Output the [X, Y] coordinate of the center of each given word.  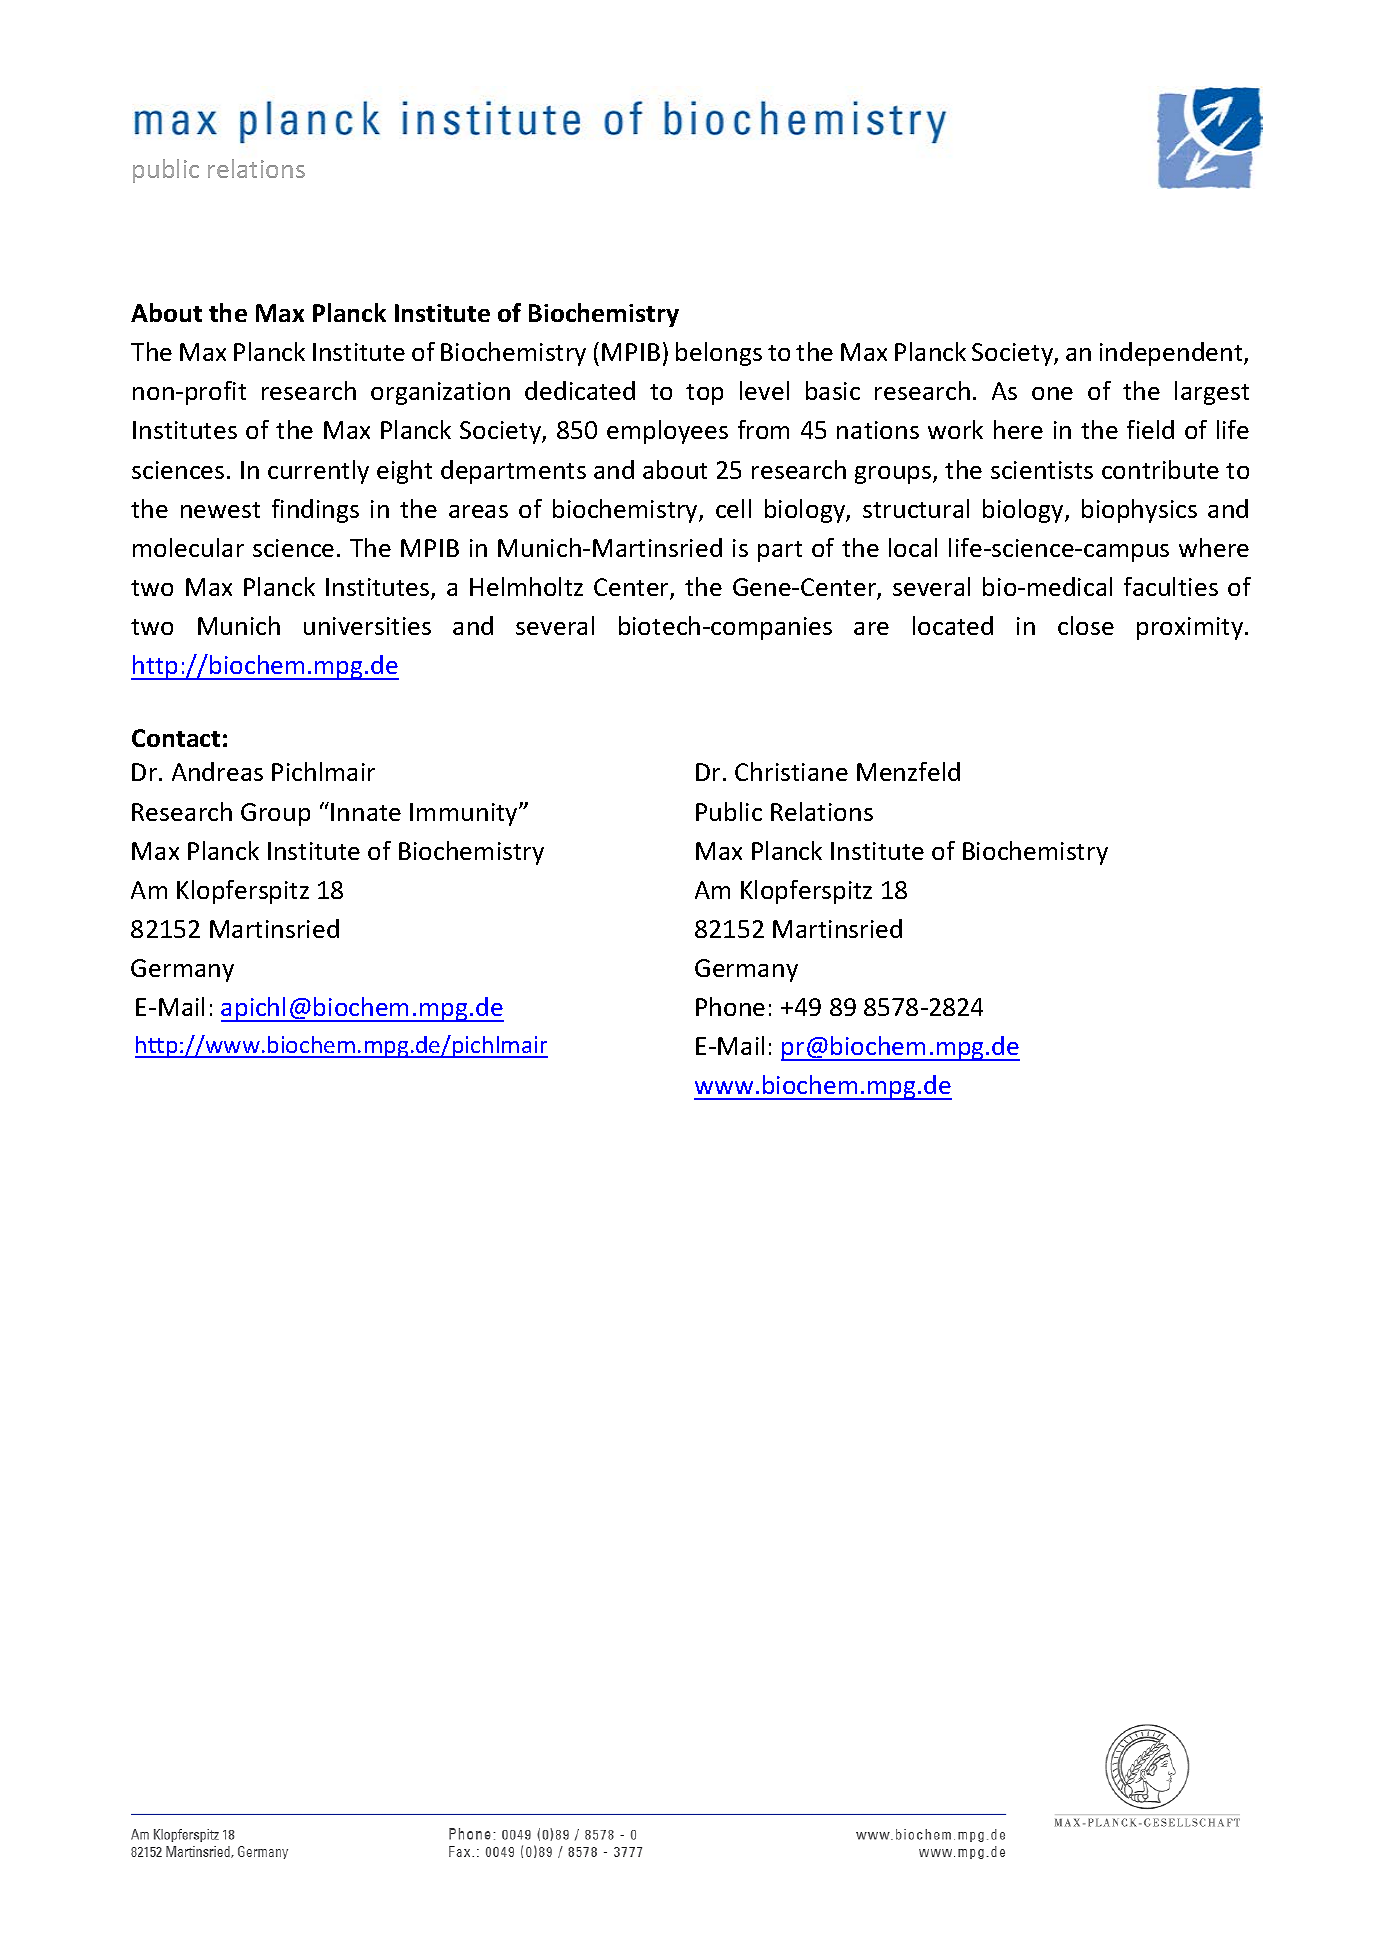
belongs [719, 354]
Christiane [791, 771]
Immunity [465, 814]
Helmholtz [526, 586]
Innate [366, 812]
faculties [1171, 586]
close [1086, 625]
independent [1172, 354]
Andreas [217, 771]
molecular [188, 547]
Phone [730, 1006]
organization [440, 393]
